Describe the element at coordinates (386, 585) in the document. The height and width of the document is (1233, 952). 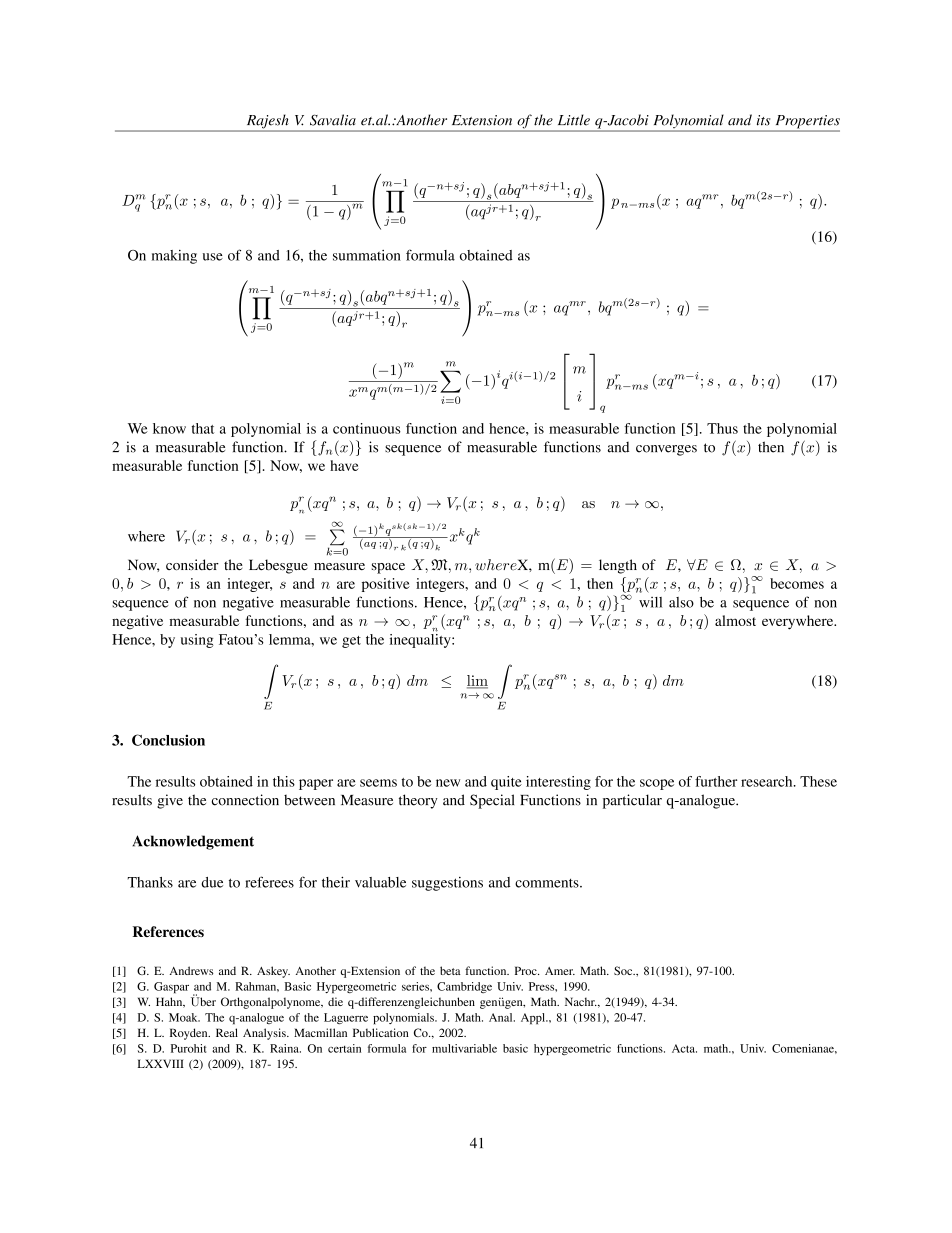
I see `positive` at that location.
